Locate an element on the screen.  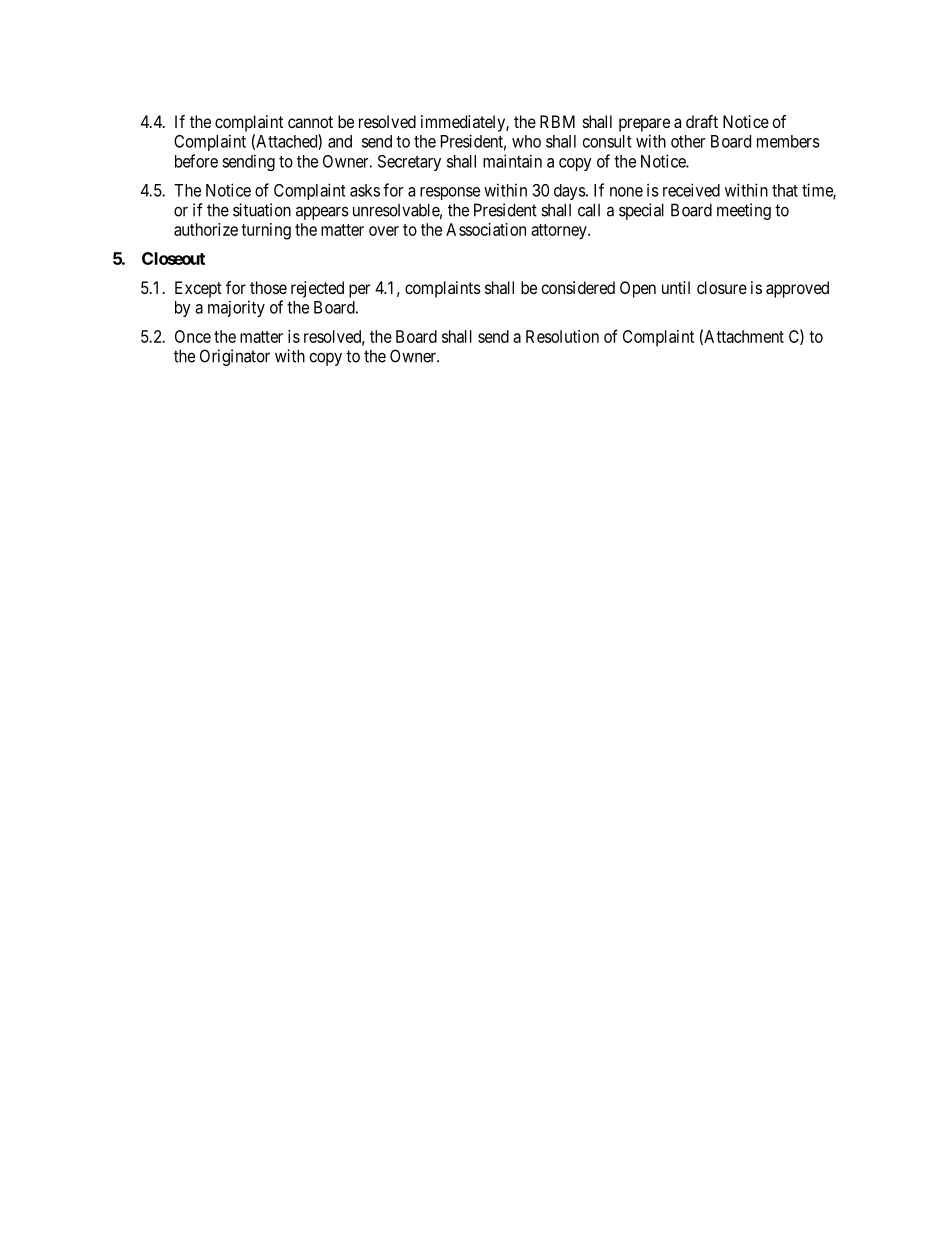
Association is located at coordinates (486, 229).
